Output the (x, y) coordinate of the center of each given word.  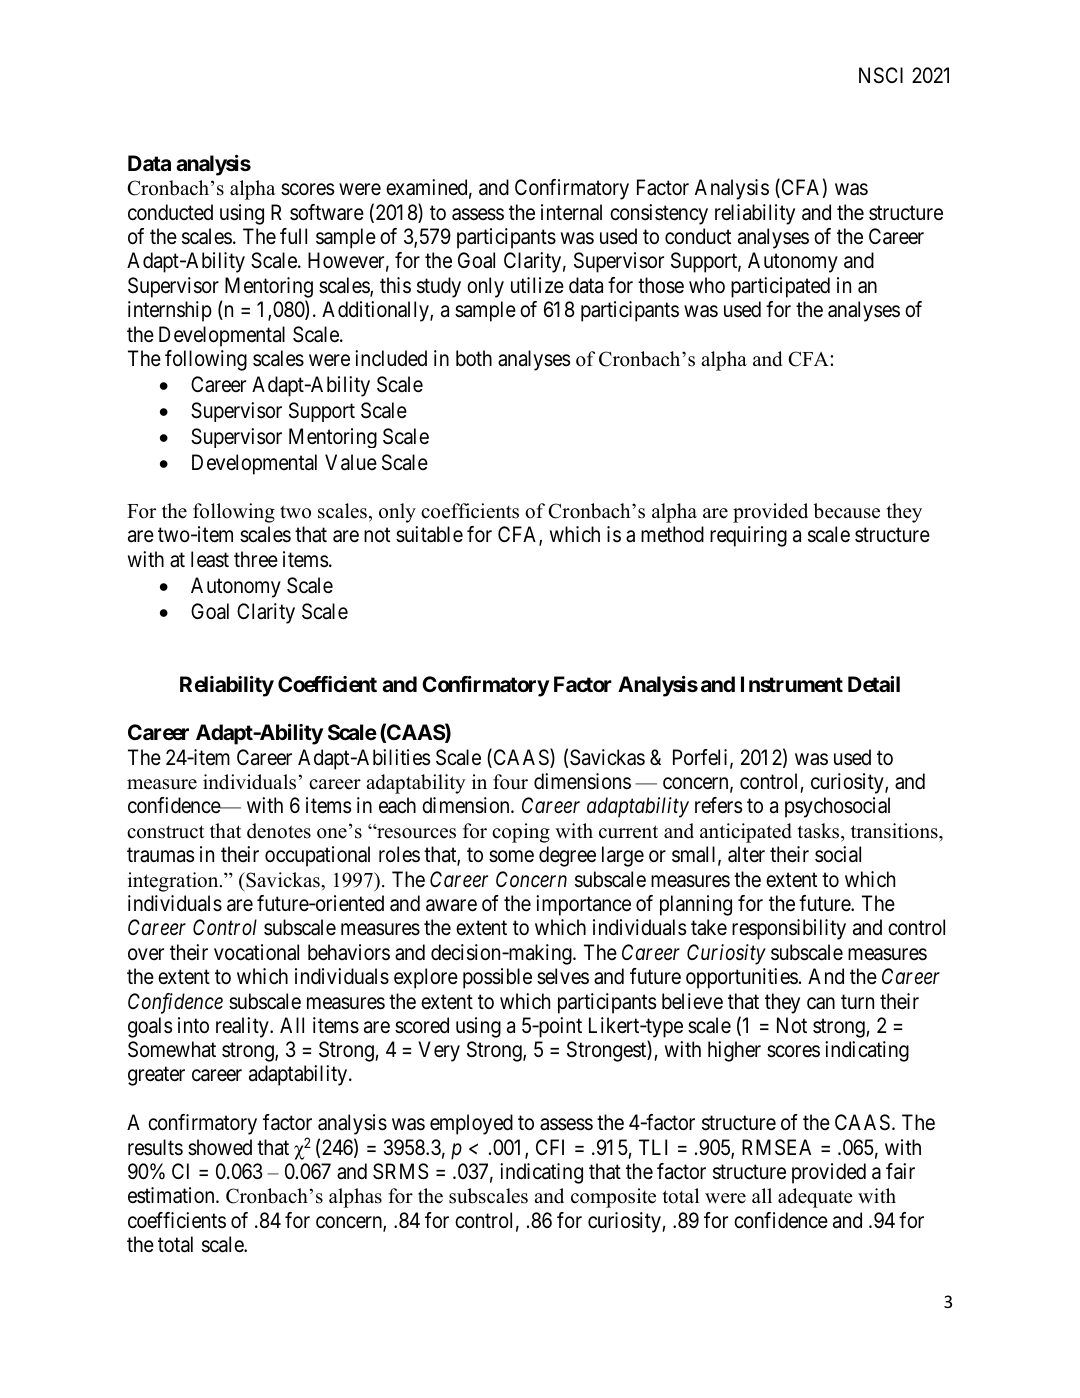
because (846, 511)
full (293, 236)
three (256, 559)
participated (780, 287)
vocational (256, 952)
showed (220, 1147)
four (510, 782)
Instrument (792, 684)
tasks (820, 831)
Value (351, 462)
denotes (279, 831)
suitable (429, 534)
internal (571, 212)
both (474, 358)
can (821, 1003)
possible (497, 978)
